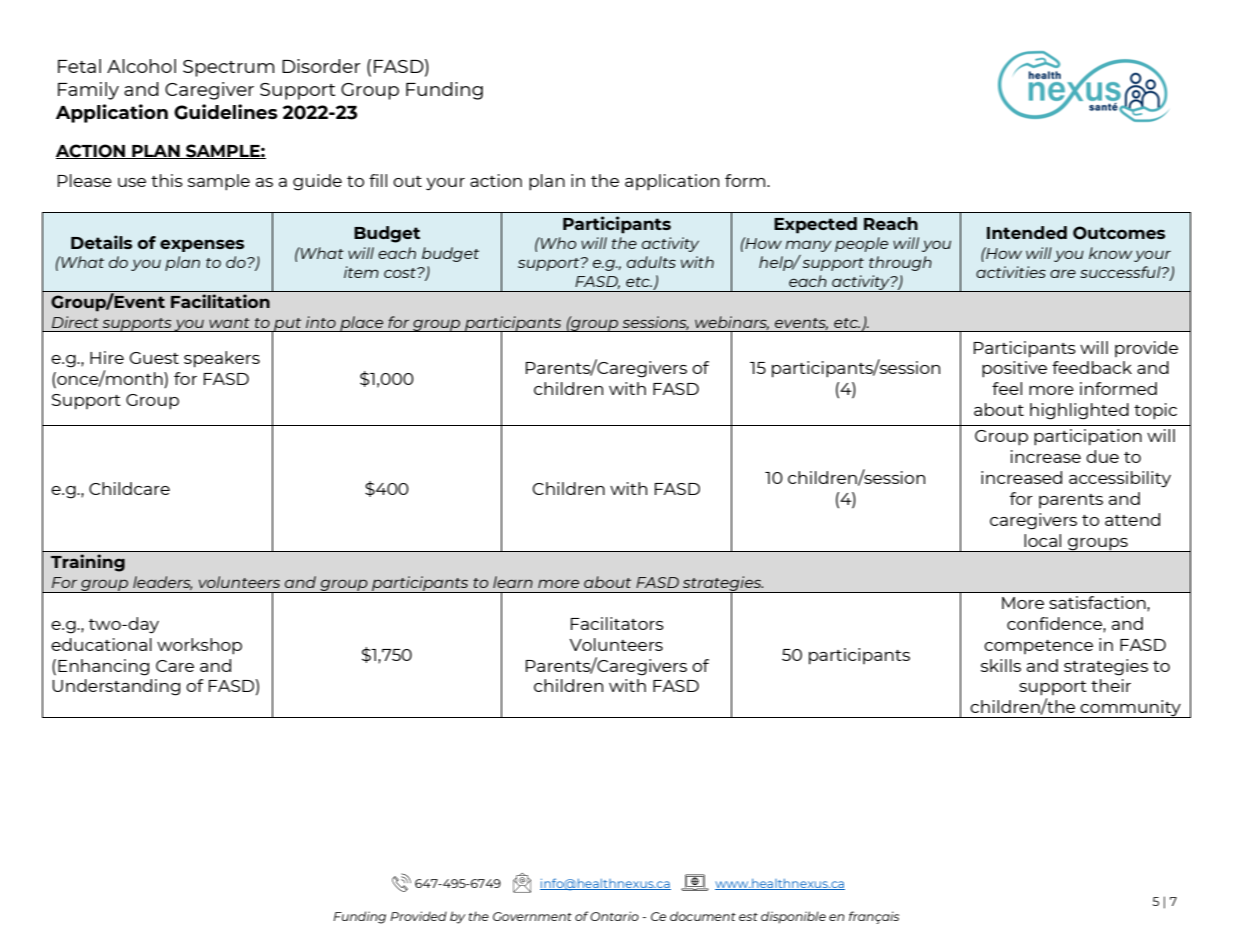  What do you see at coordinates (1027, 232) in the document?
I see `Intended` at bounding box center [1027, 232].
